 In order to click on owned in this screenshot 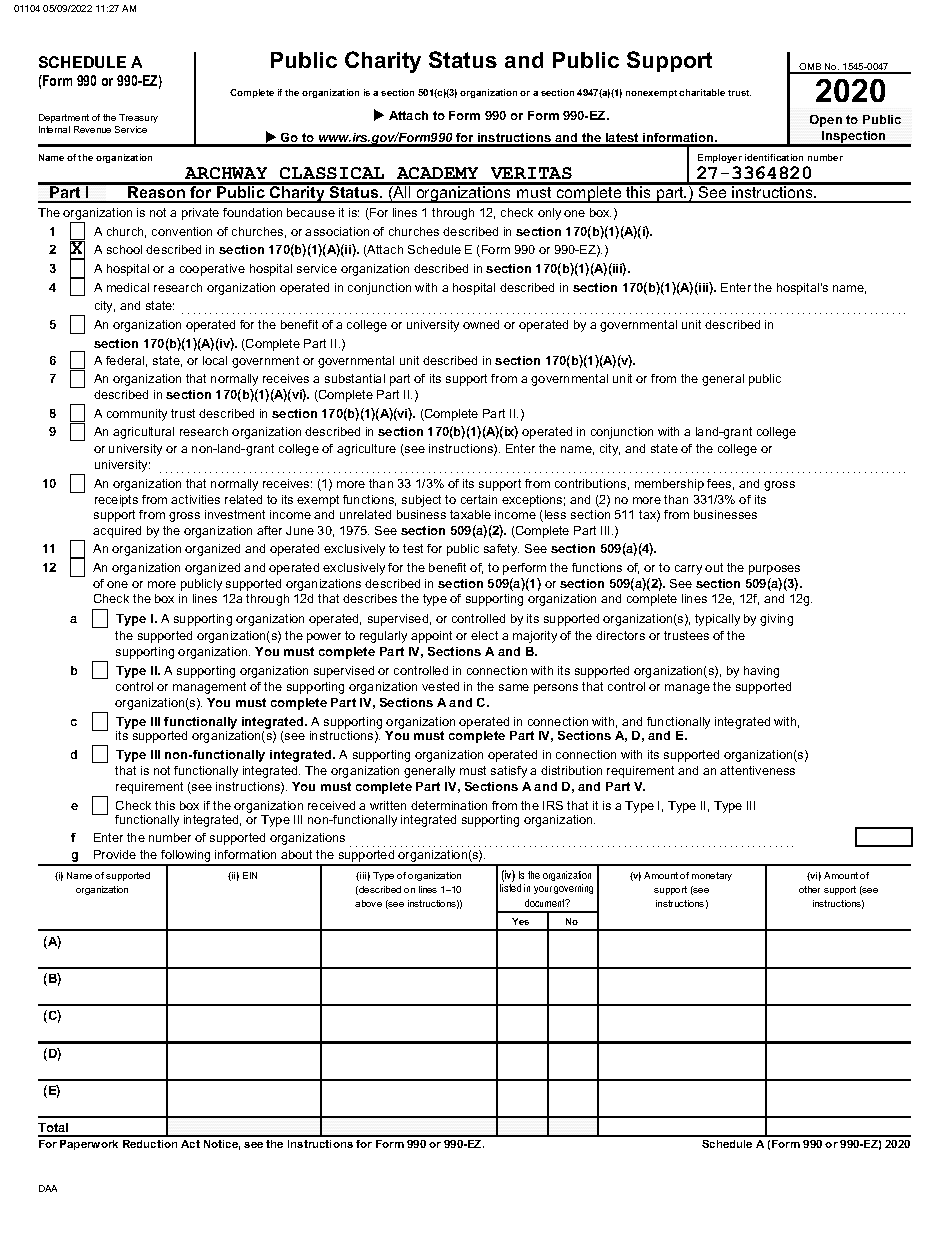, I will do `click(481, 324)`.
